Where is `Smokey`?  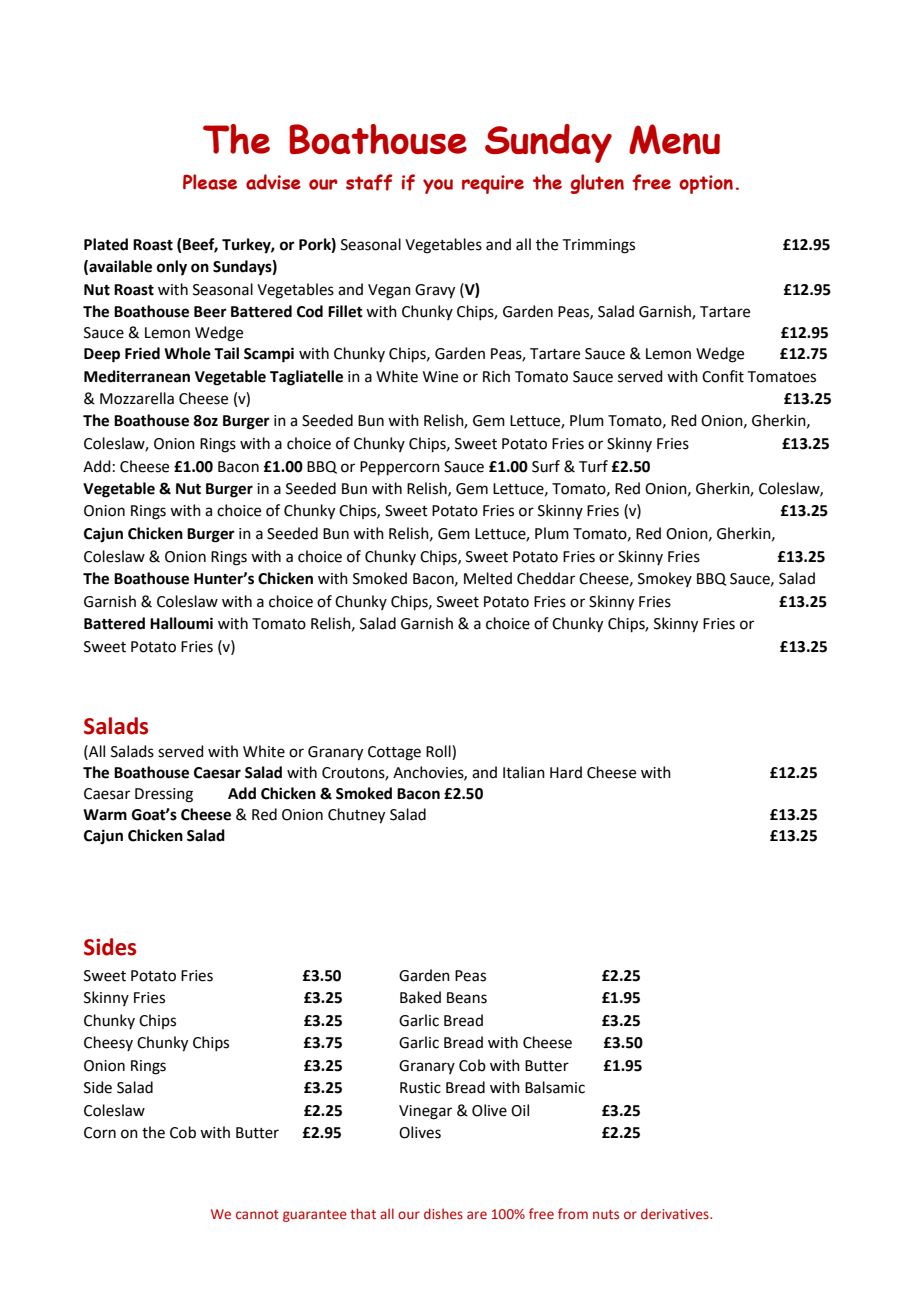 Smokey is located at coordinates (665, 579).
